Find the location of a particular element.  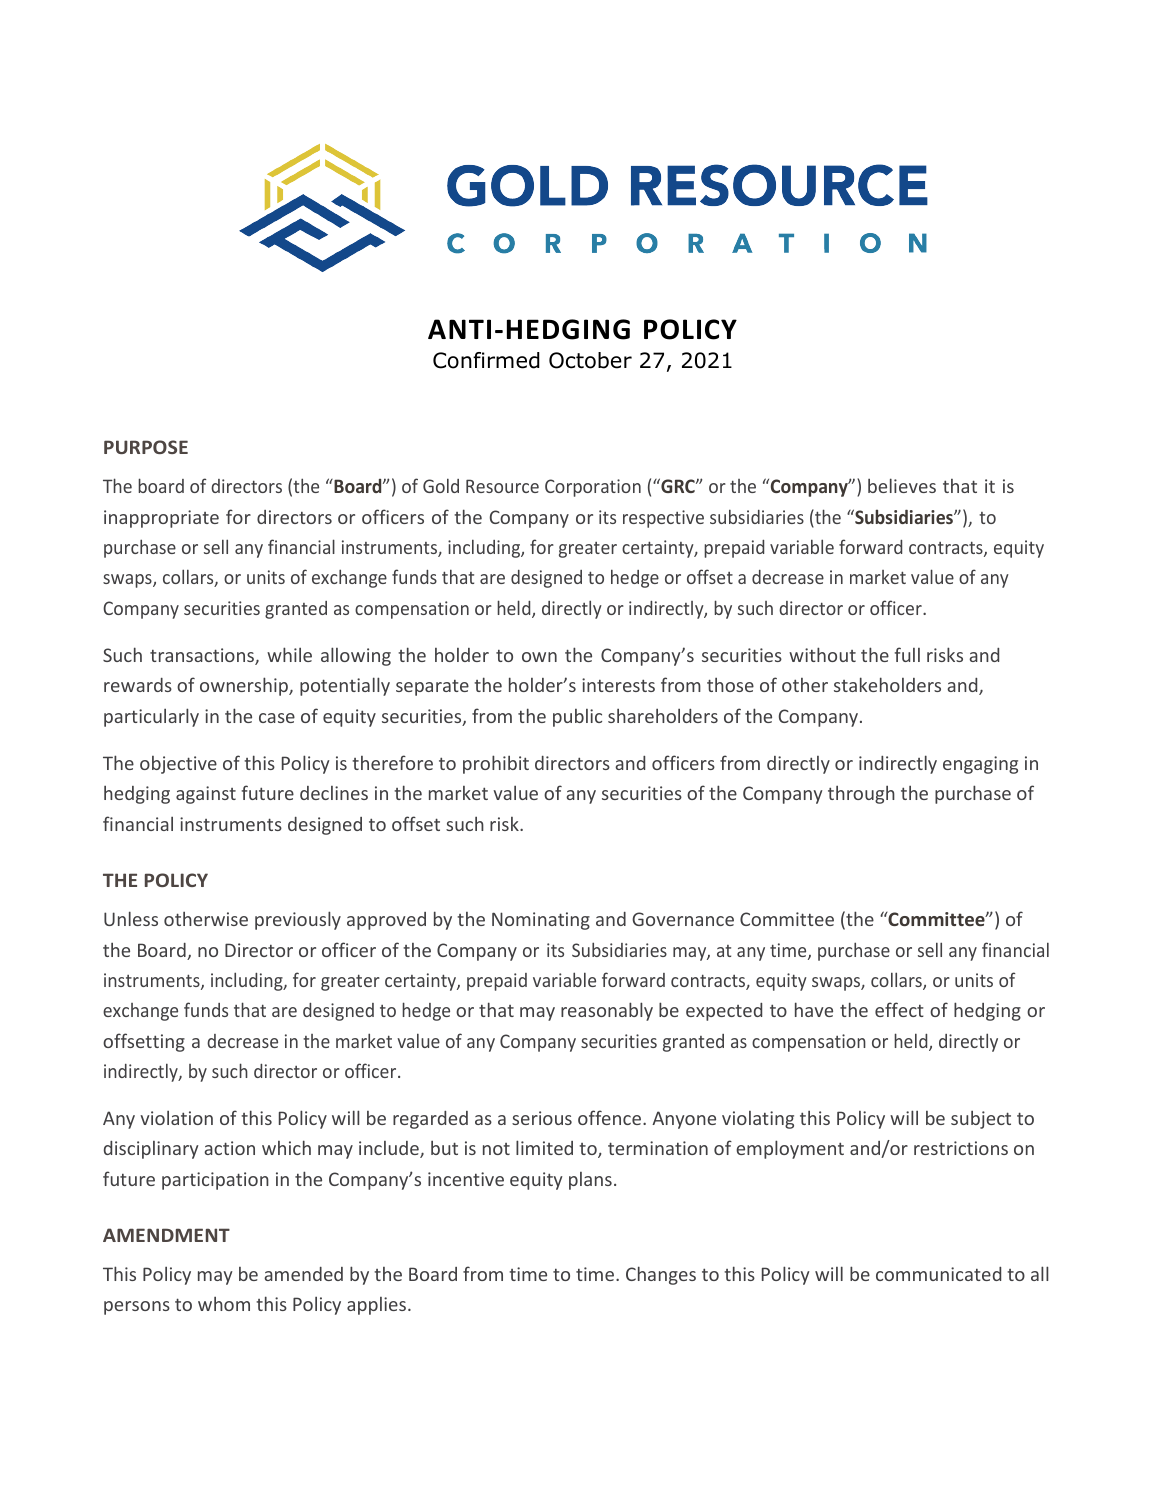

October is located at coordinates (590, 360).
